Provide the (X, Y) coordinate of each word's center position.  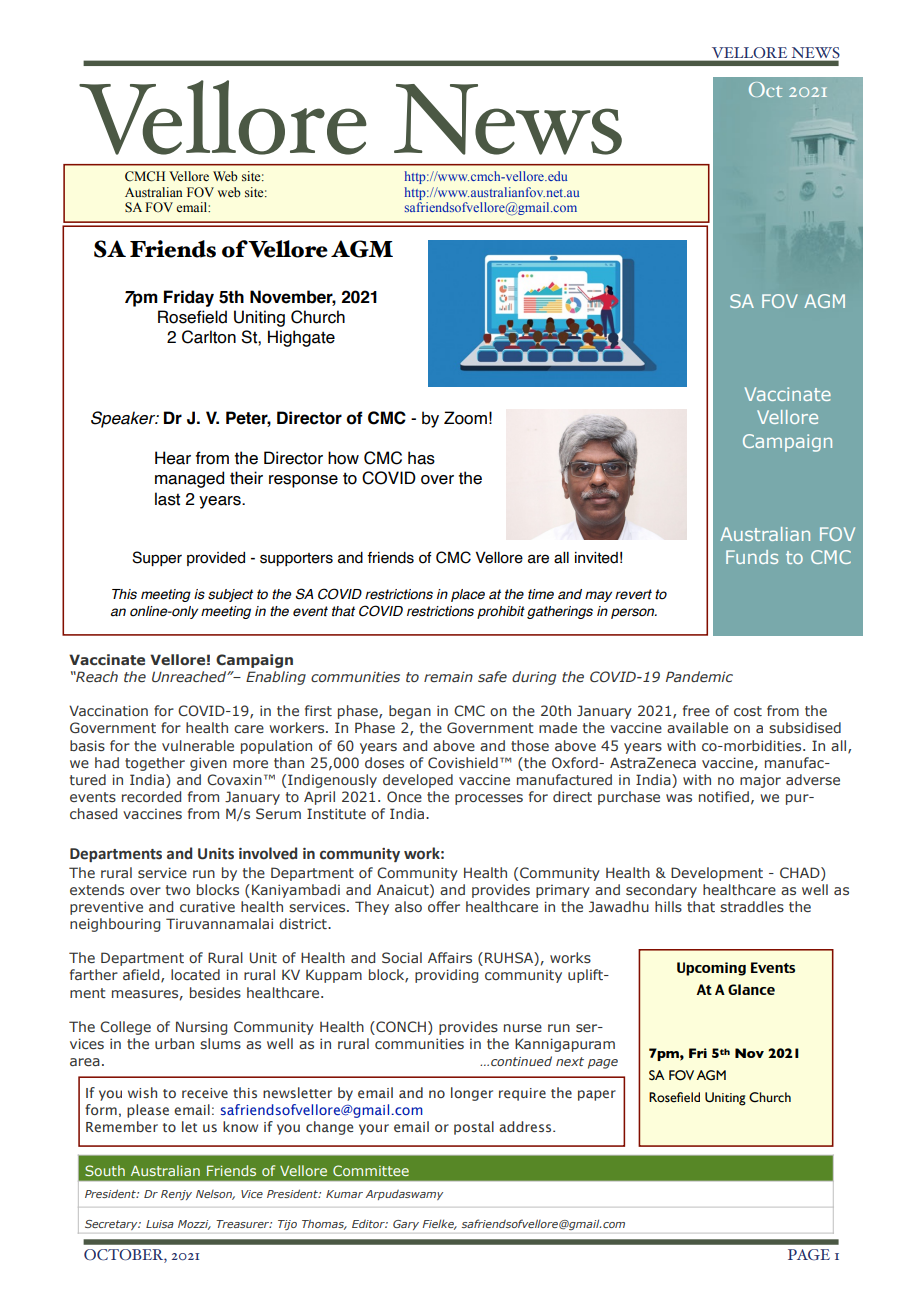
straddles (752, 906)
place (468, 595)
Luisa (160, 1224)
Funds (752, 557)
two (178, 890)
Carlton (209, 337)
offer (444, 906)
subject (230, 595)
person (634, 613)
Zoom (465, 418)
